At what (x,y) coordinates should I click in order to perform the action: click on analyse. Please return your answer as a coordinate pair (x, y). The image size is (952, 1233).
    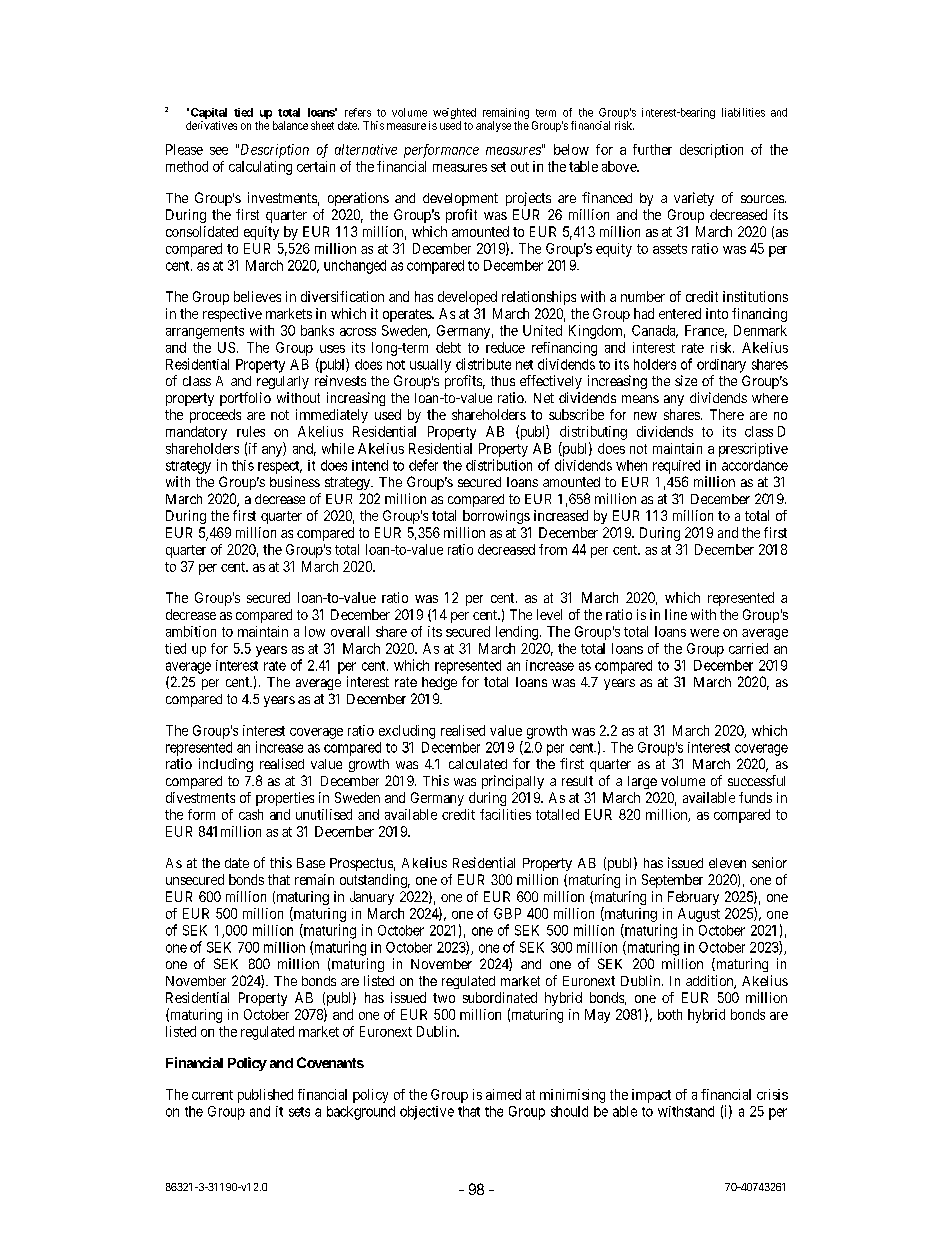
    Looking at the image, I should click on (493, 126).
